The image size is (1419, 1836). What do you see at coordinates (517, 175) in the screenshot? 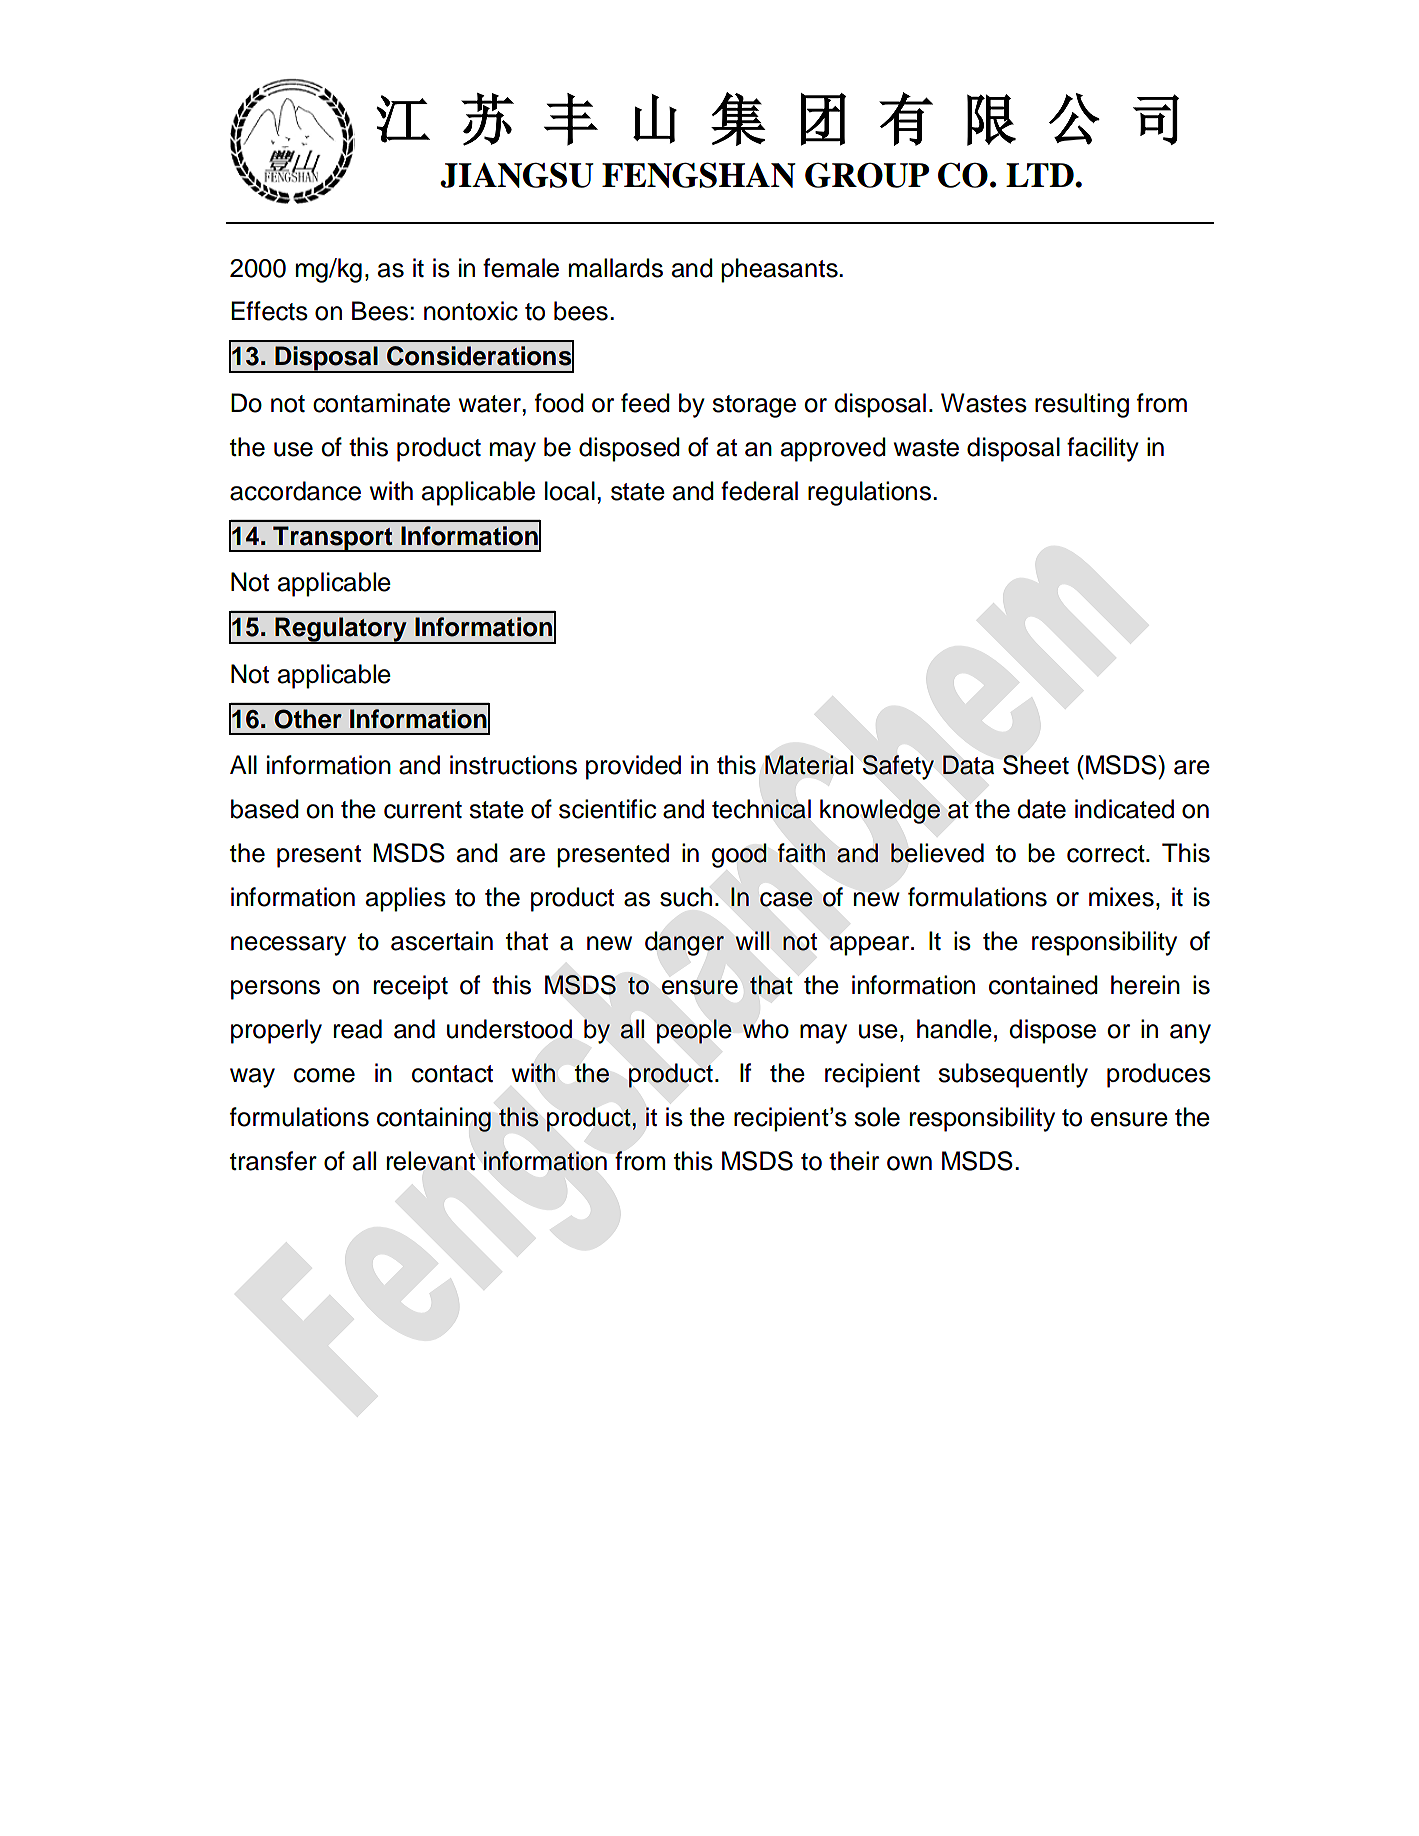
I see `JIANGSU` at bounding box center [517, 175].
